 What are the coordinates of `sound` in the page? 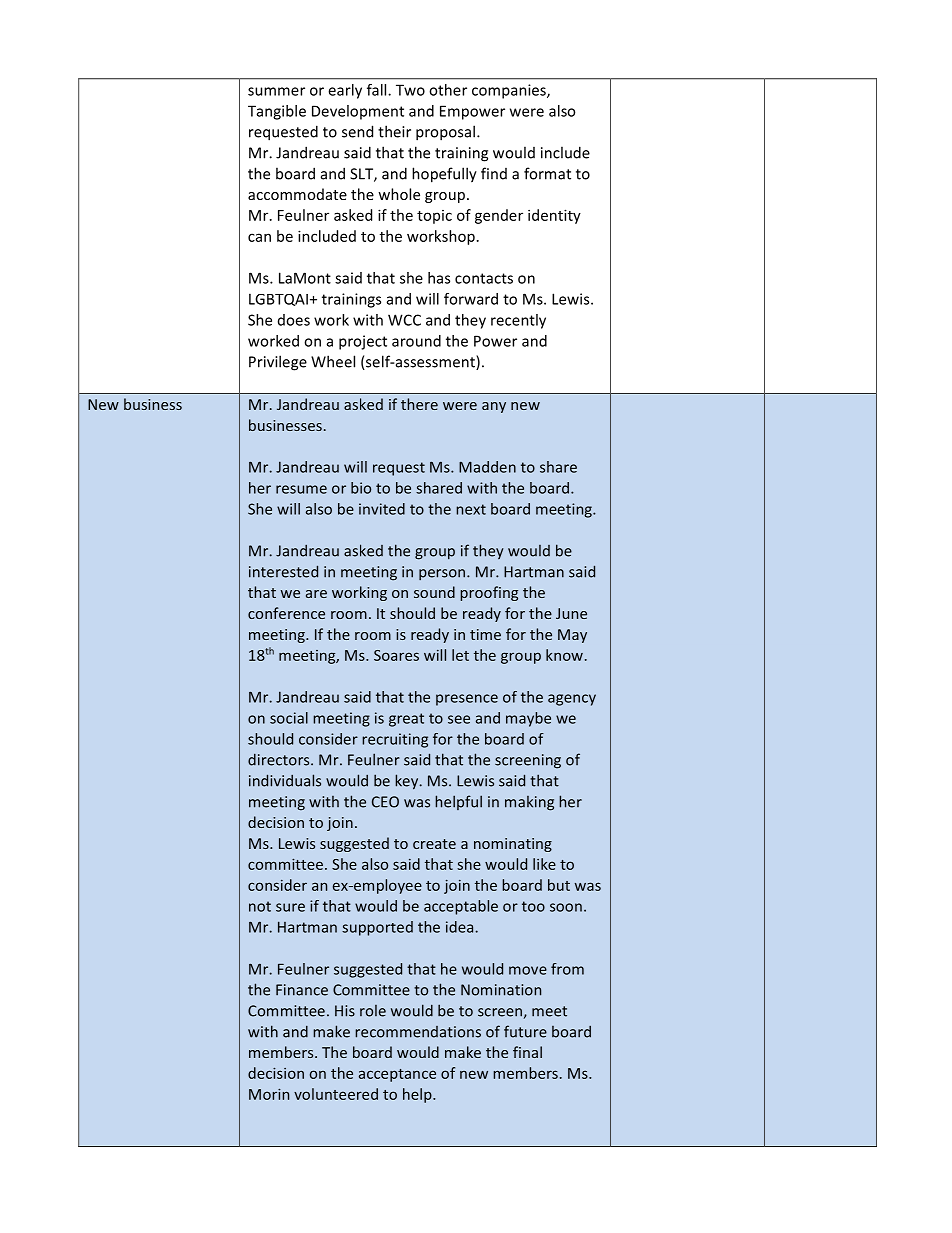 It's located at (434, 592).
